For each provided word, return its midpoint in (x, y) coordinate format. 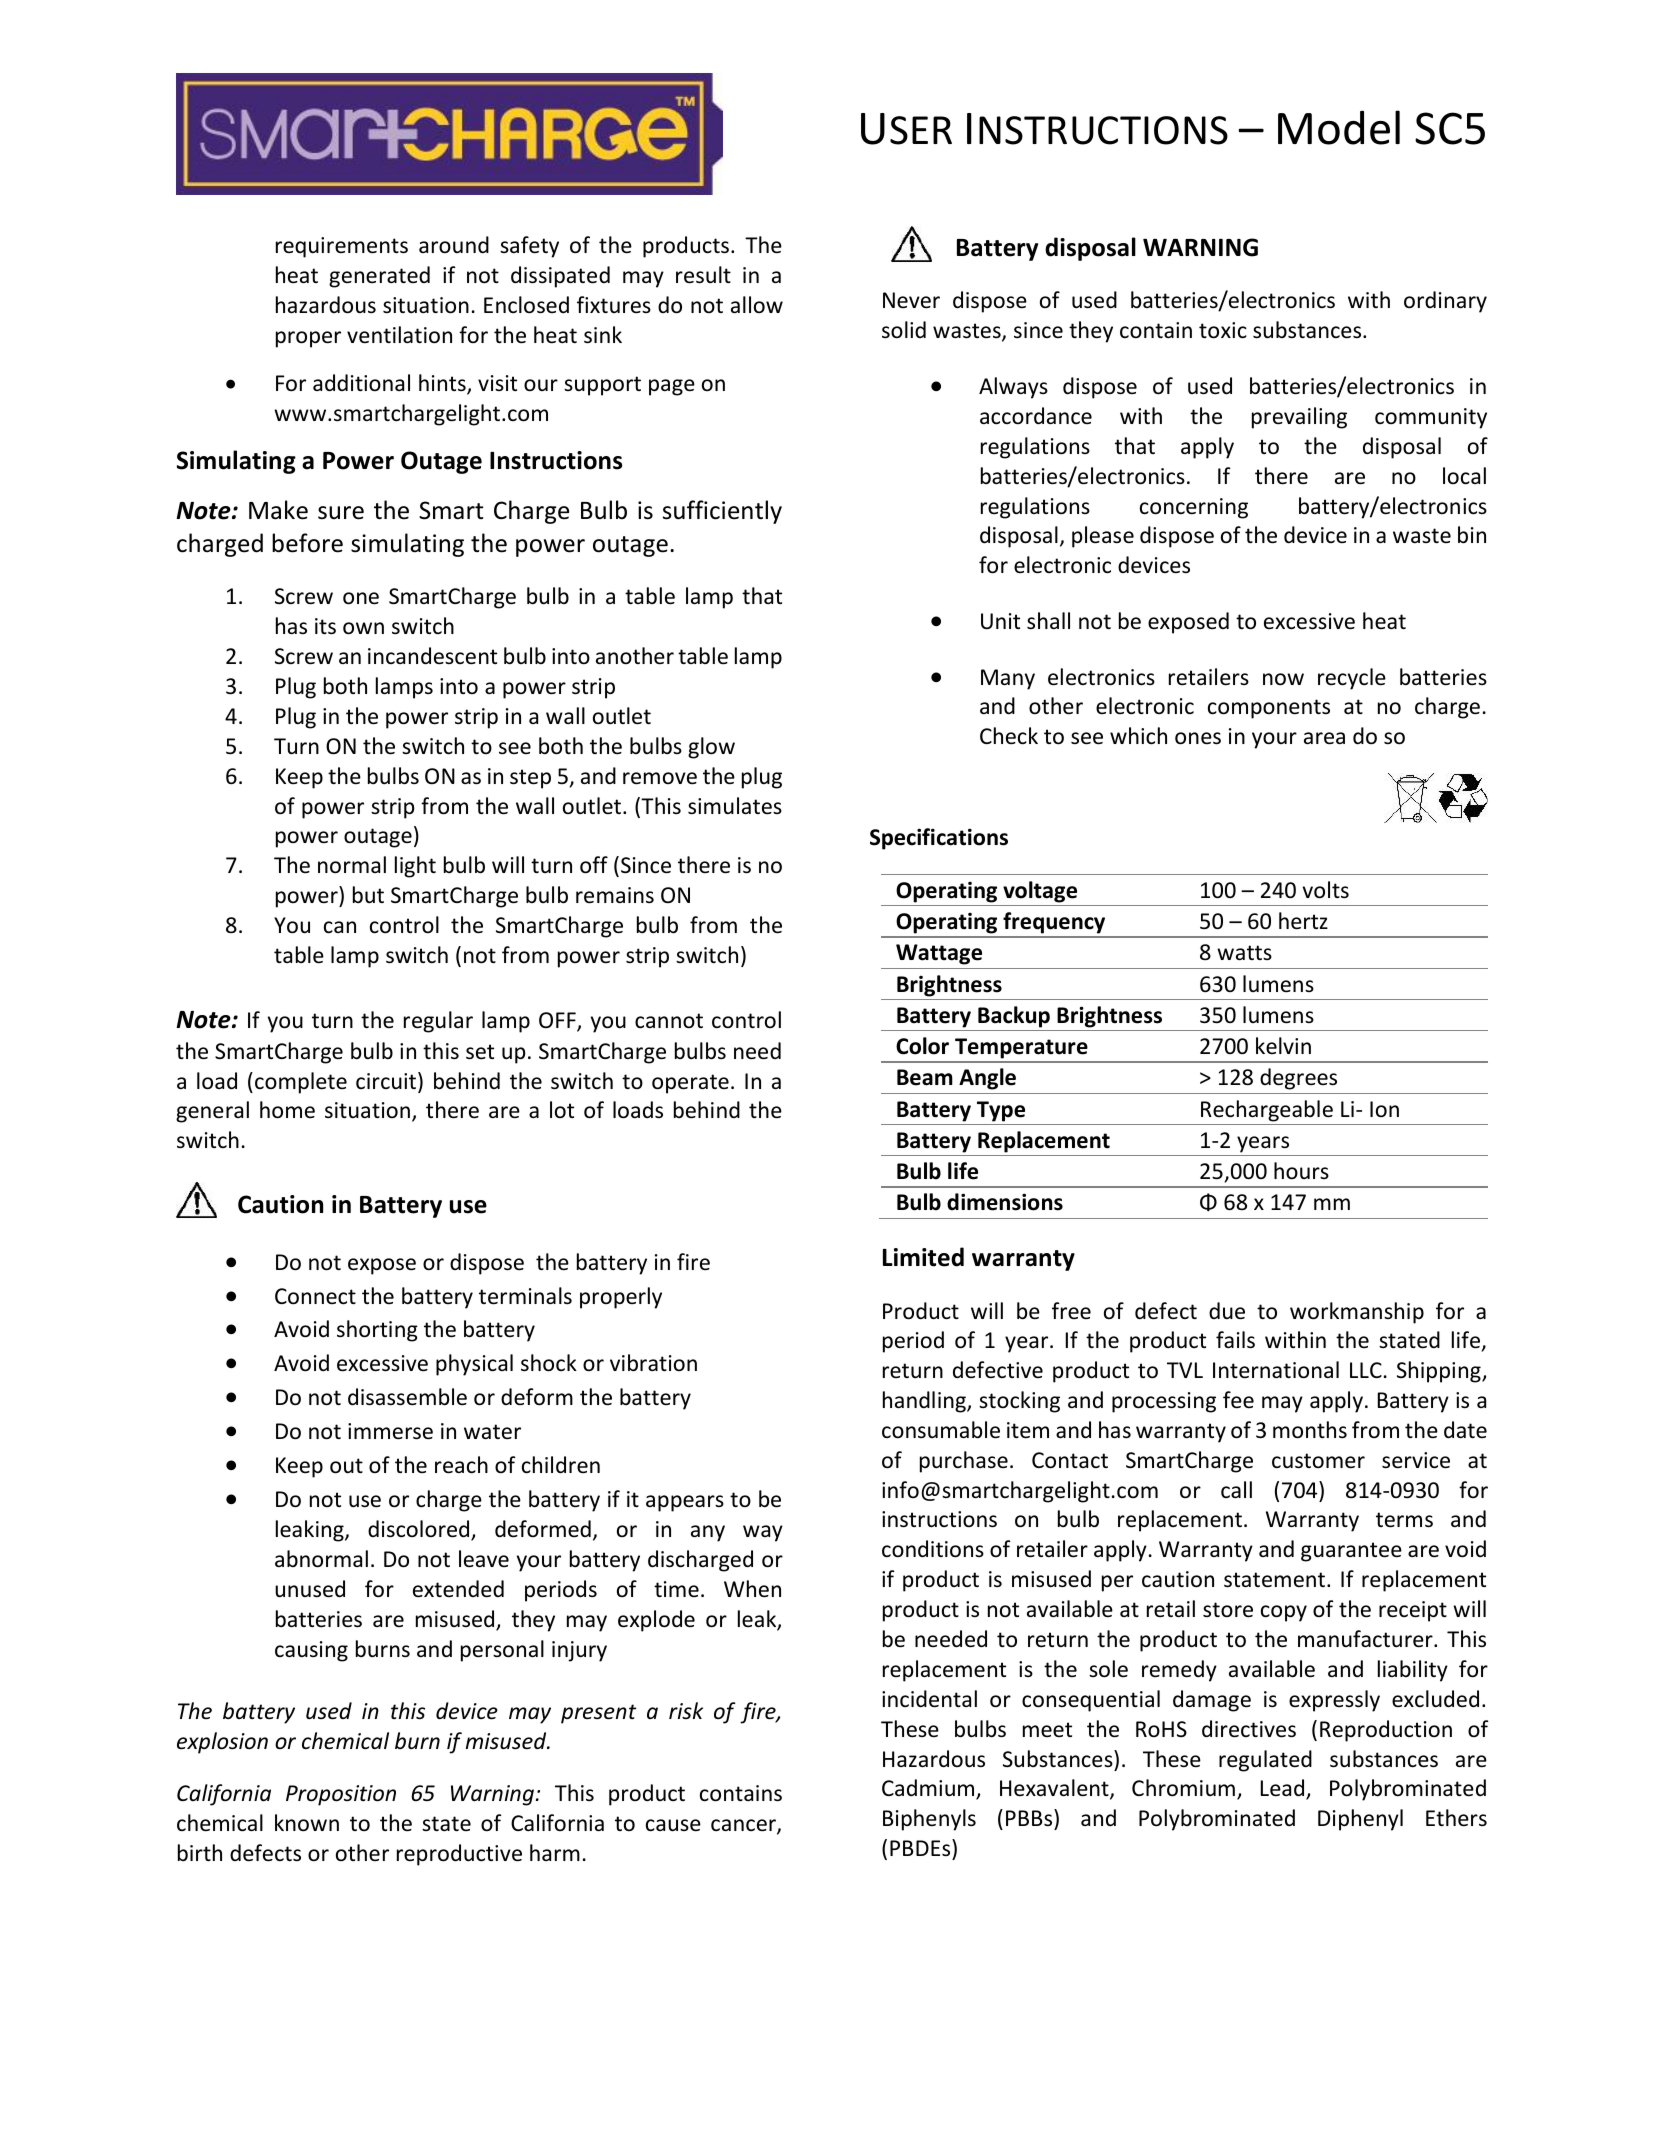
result (703, 275)
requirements (342, 247)
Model (1339, 127)
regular (438, 1022)
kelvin (1283, 1045)
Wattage (939, 954)
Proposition (341, 1795)
